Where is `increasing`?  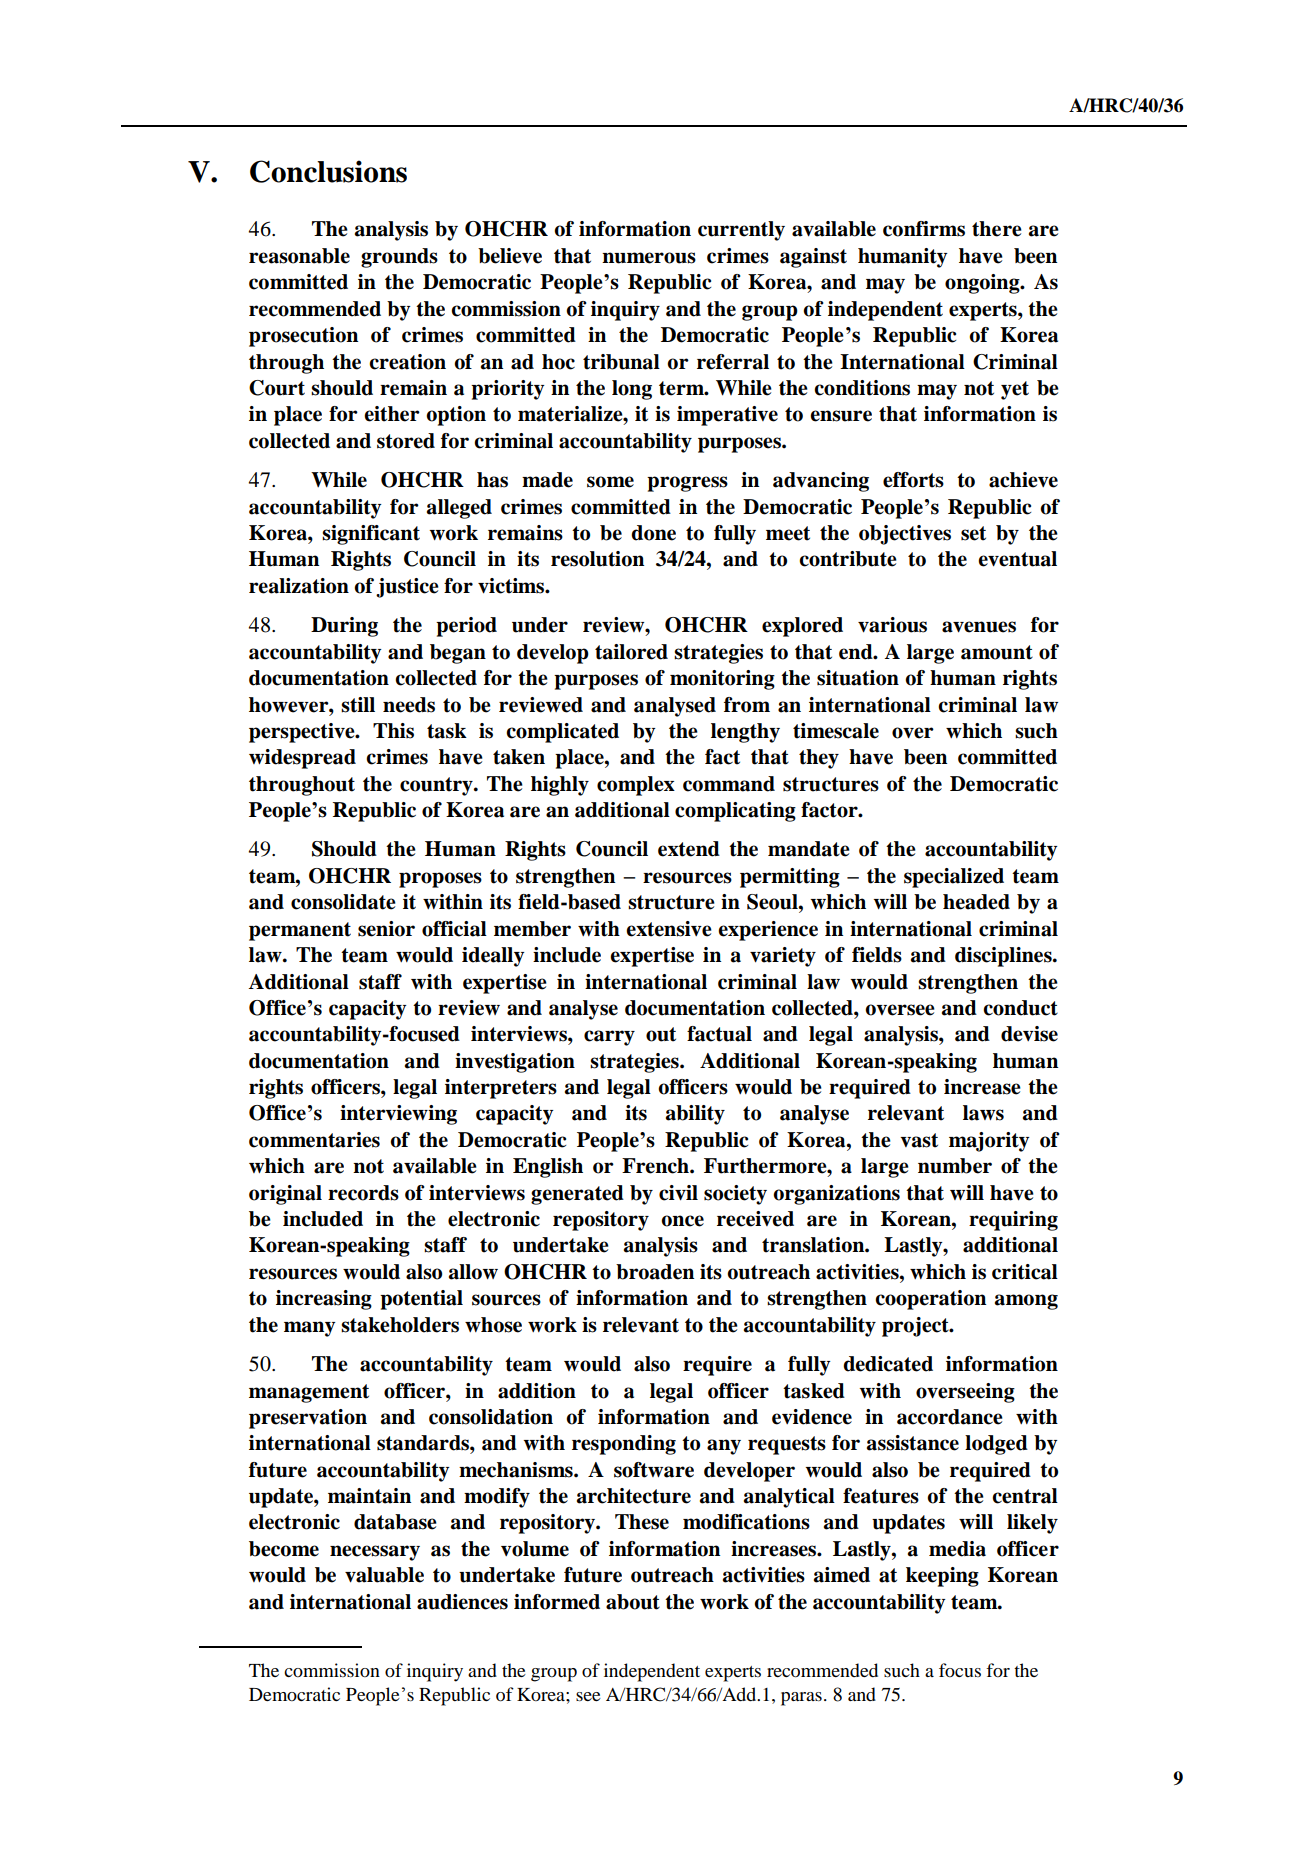
increasing is located at coordinates (324, 1300).
